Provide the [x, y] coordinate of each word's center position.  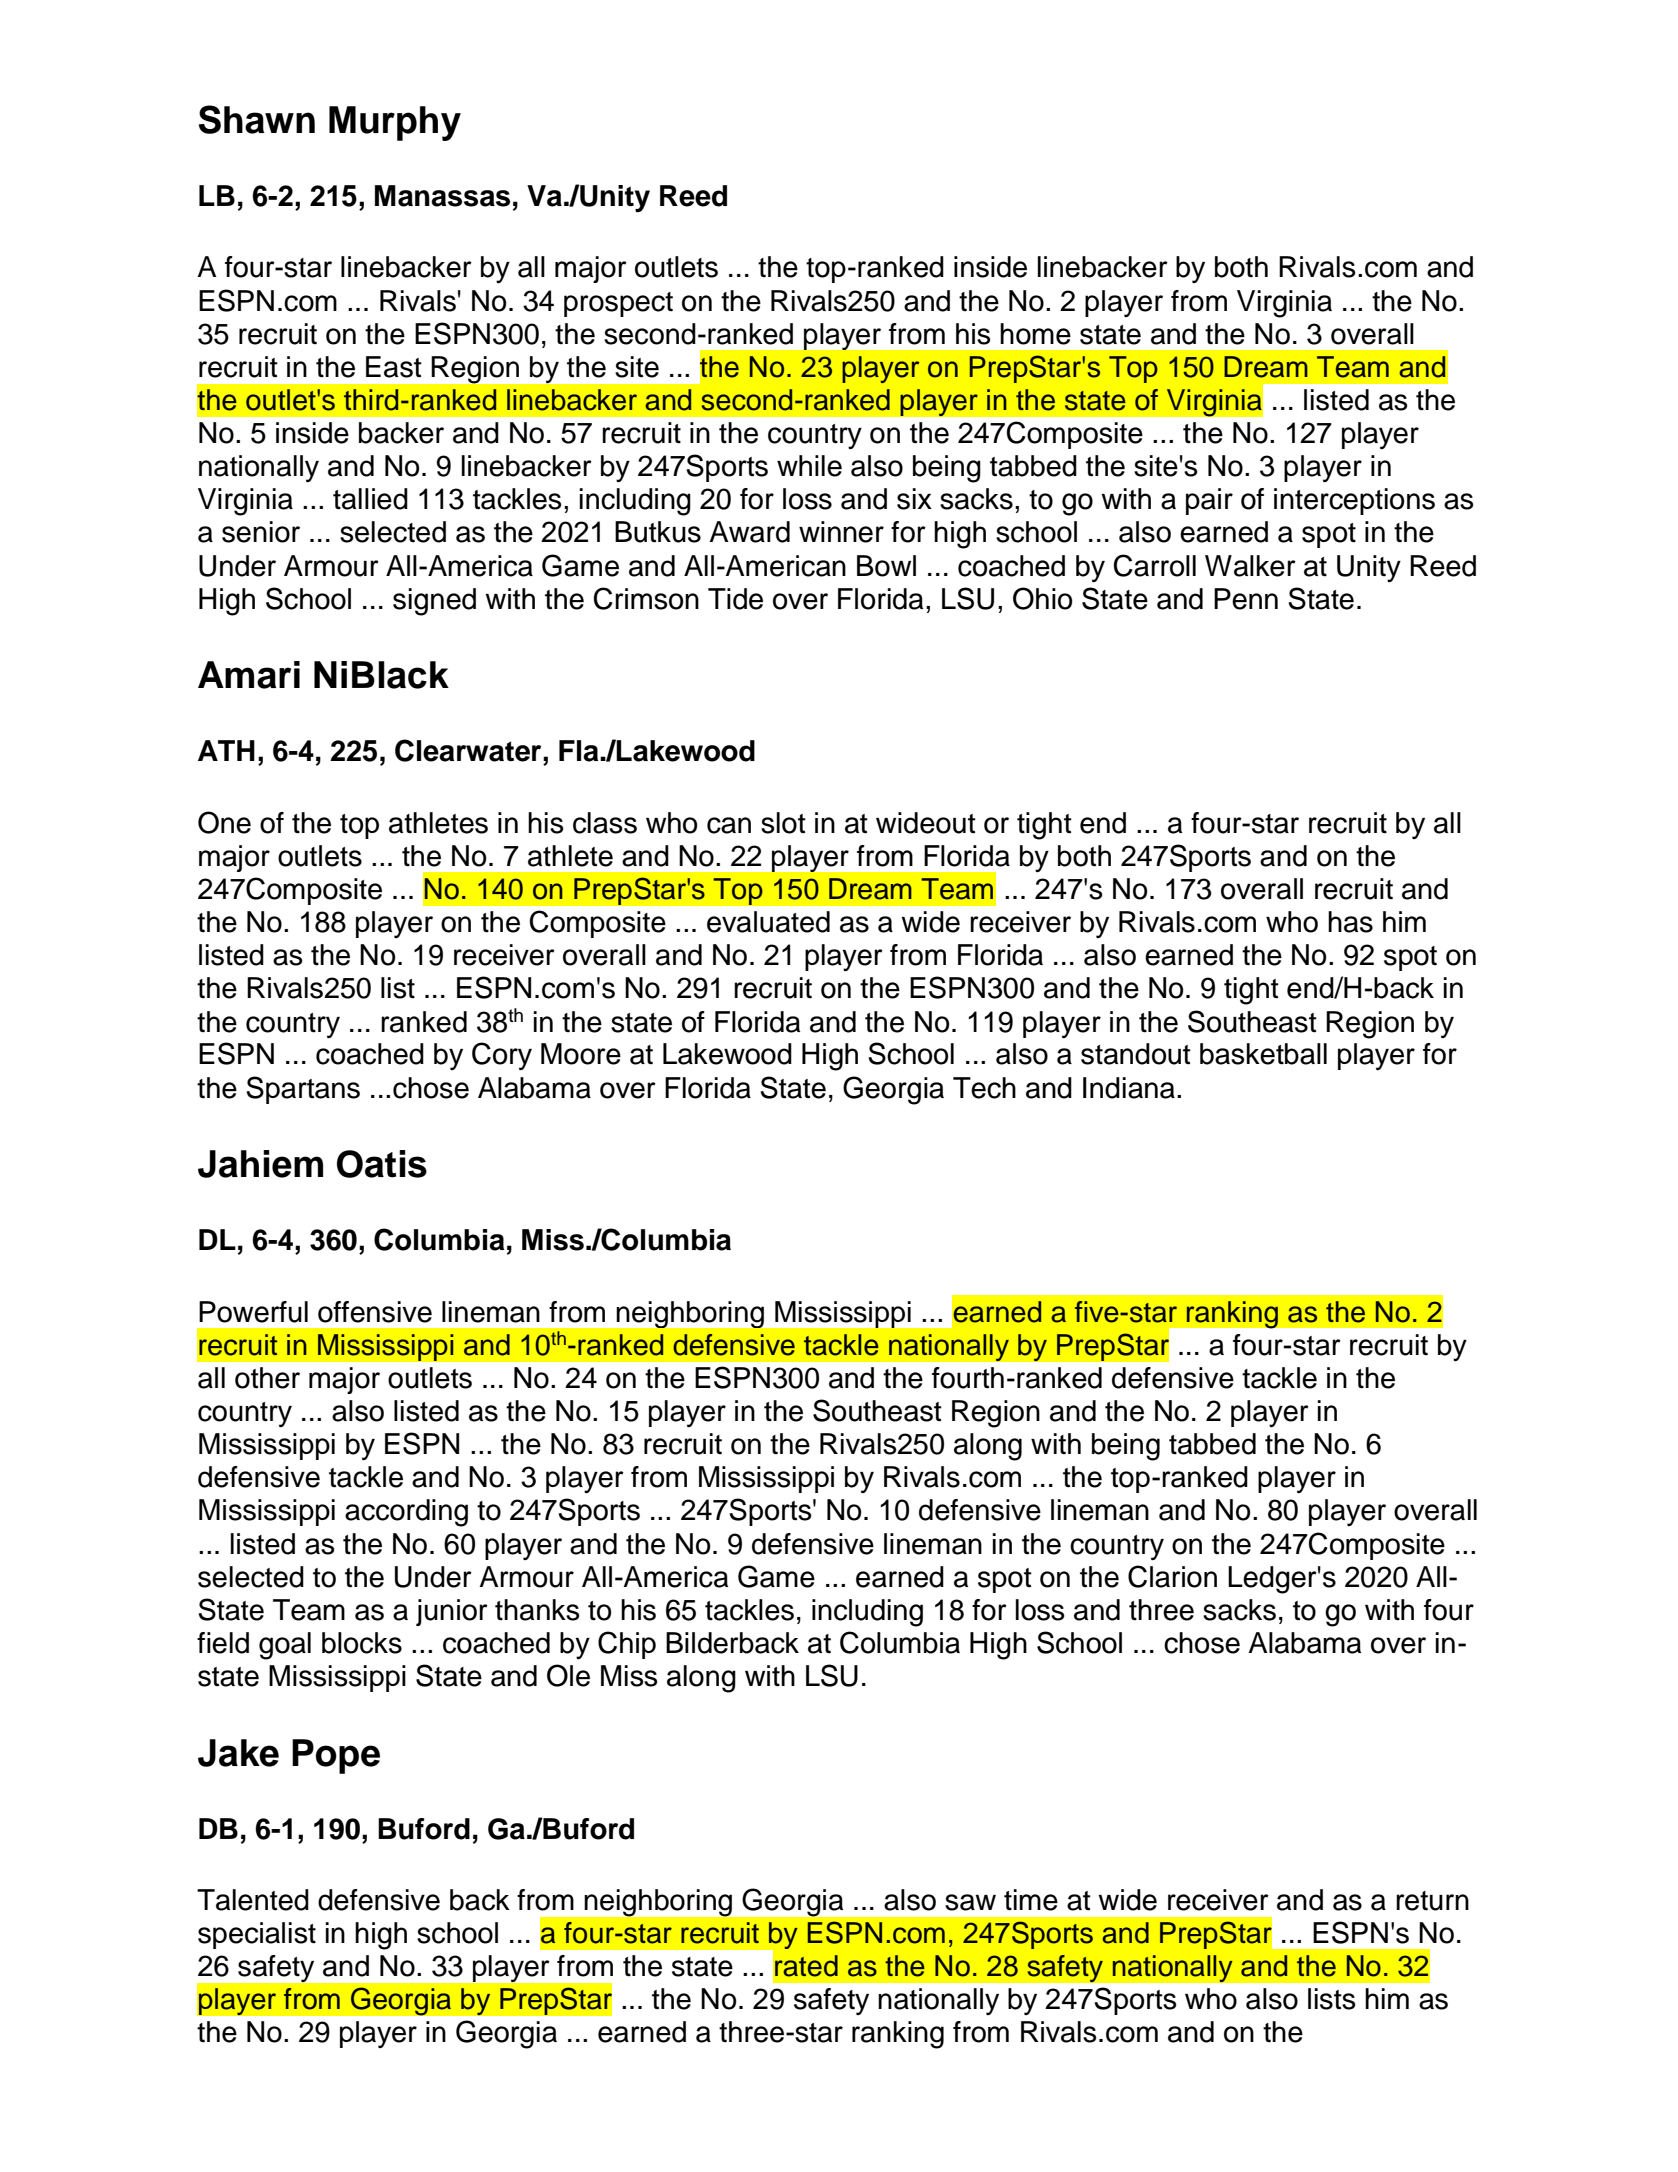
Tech [984, 1088]
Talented [253, 1900]
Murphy [395, 123]
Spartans [303, 1090]
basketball [1263, 1054]
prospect [618, 304]
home [1035, 334]
